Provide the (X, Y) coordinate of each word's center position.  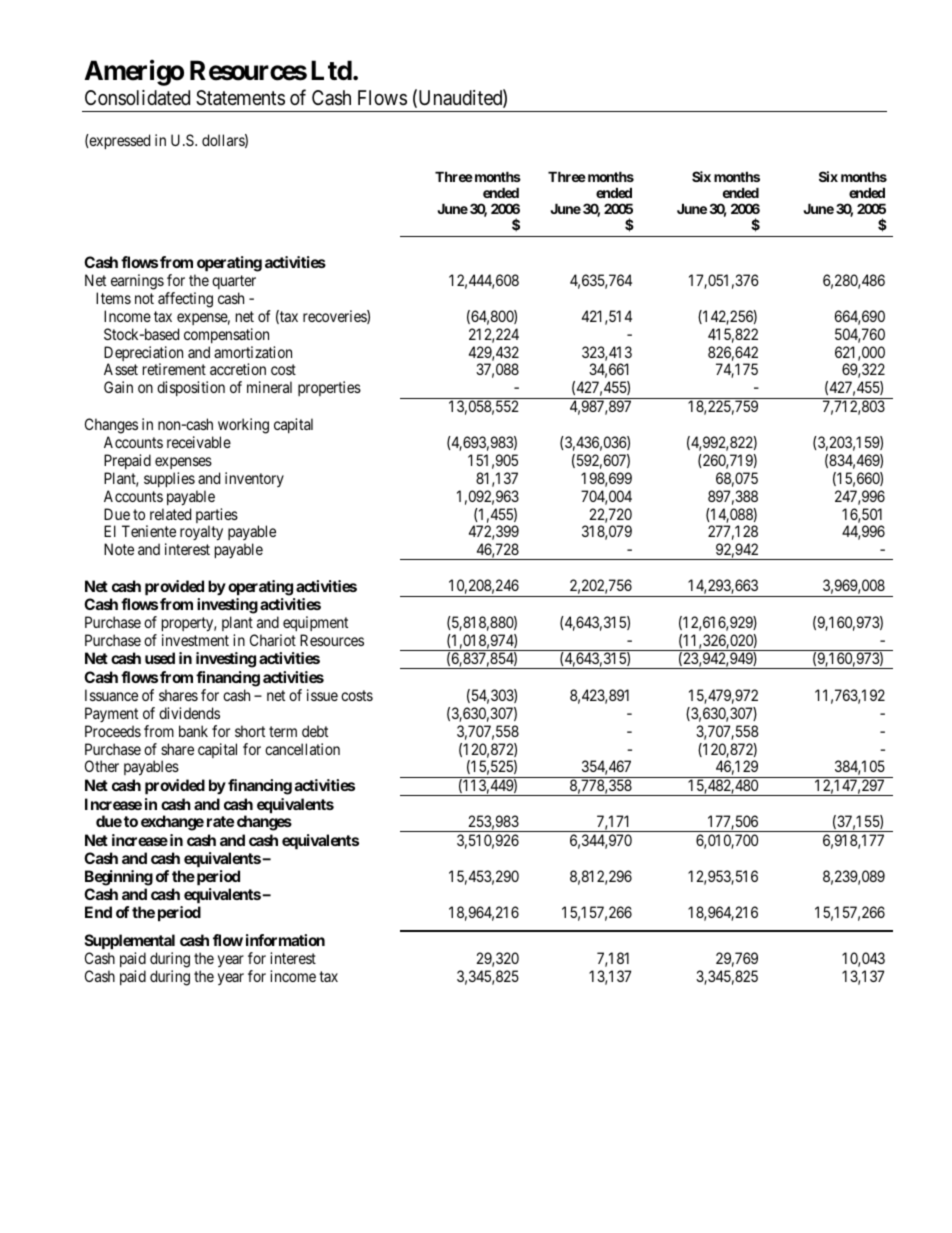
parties (217, 517)
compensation (226, 335)
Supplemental (130, 943)
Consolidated (137, 98)
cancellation (302, 749)
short (250, 731)
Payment (111, 714)
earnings (137, 282)
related (170, 514)
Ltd (331, 70)
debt (315, 731)
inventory (254, 479)
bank (193, 731)
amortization (253, 352)
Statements (240, 98)
